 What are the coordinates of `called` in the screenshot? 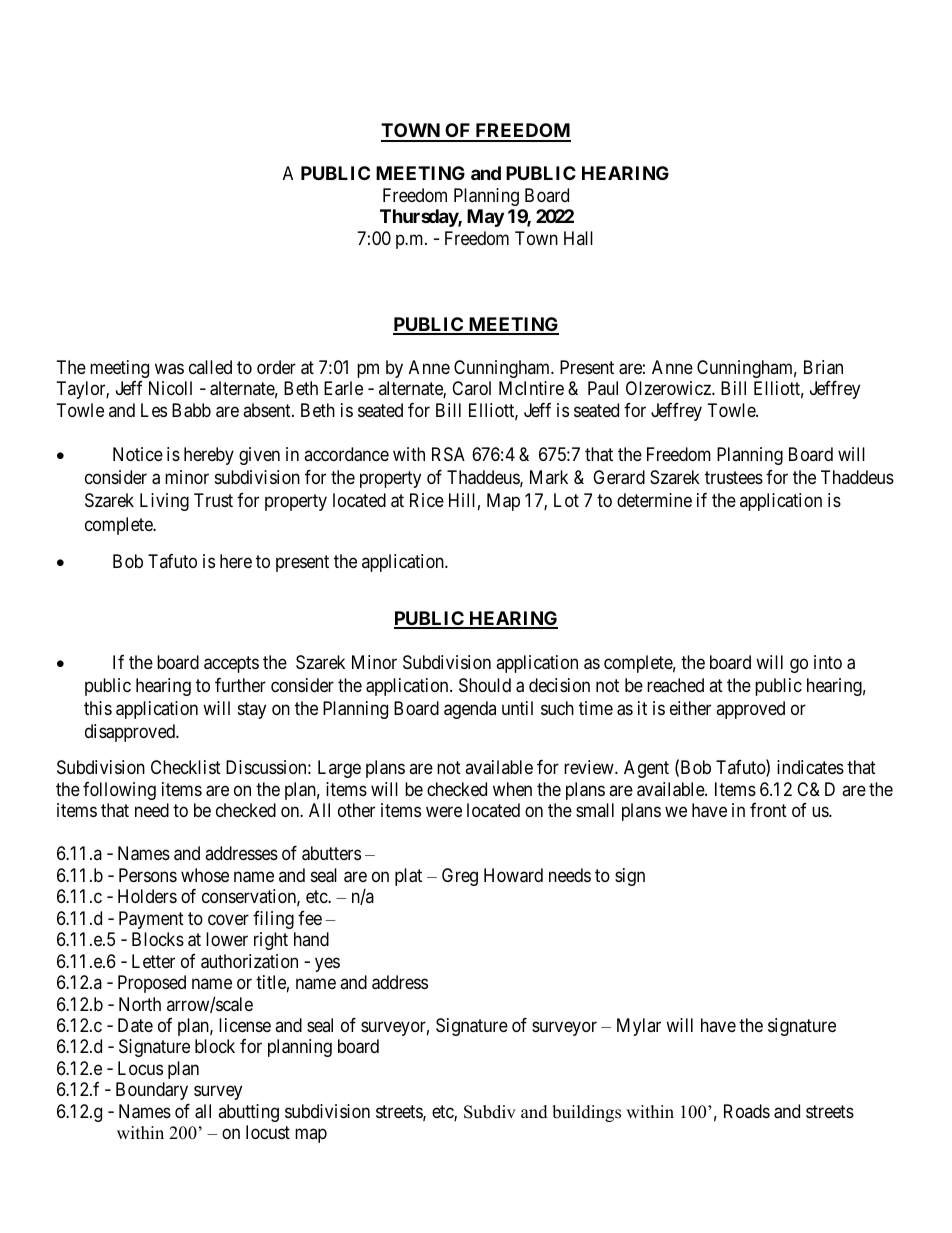 It's located at (210, 367).
